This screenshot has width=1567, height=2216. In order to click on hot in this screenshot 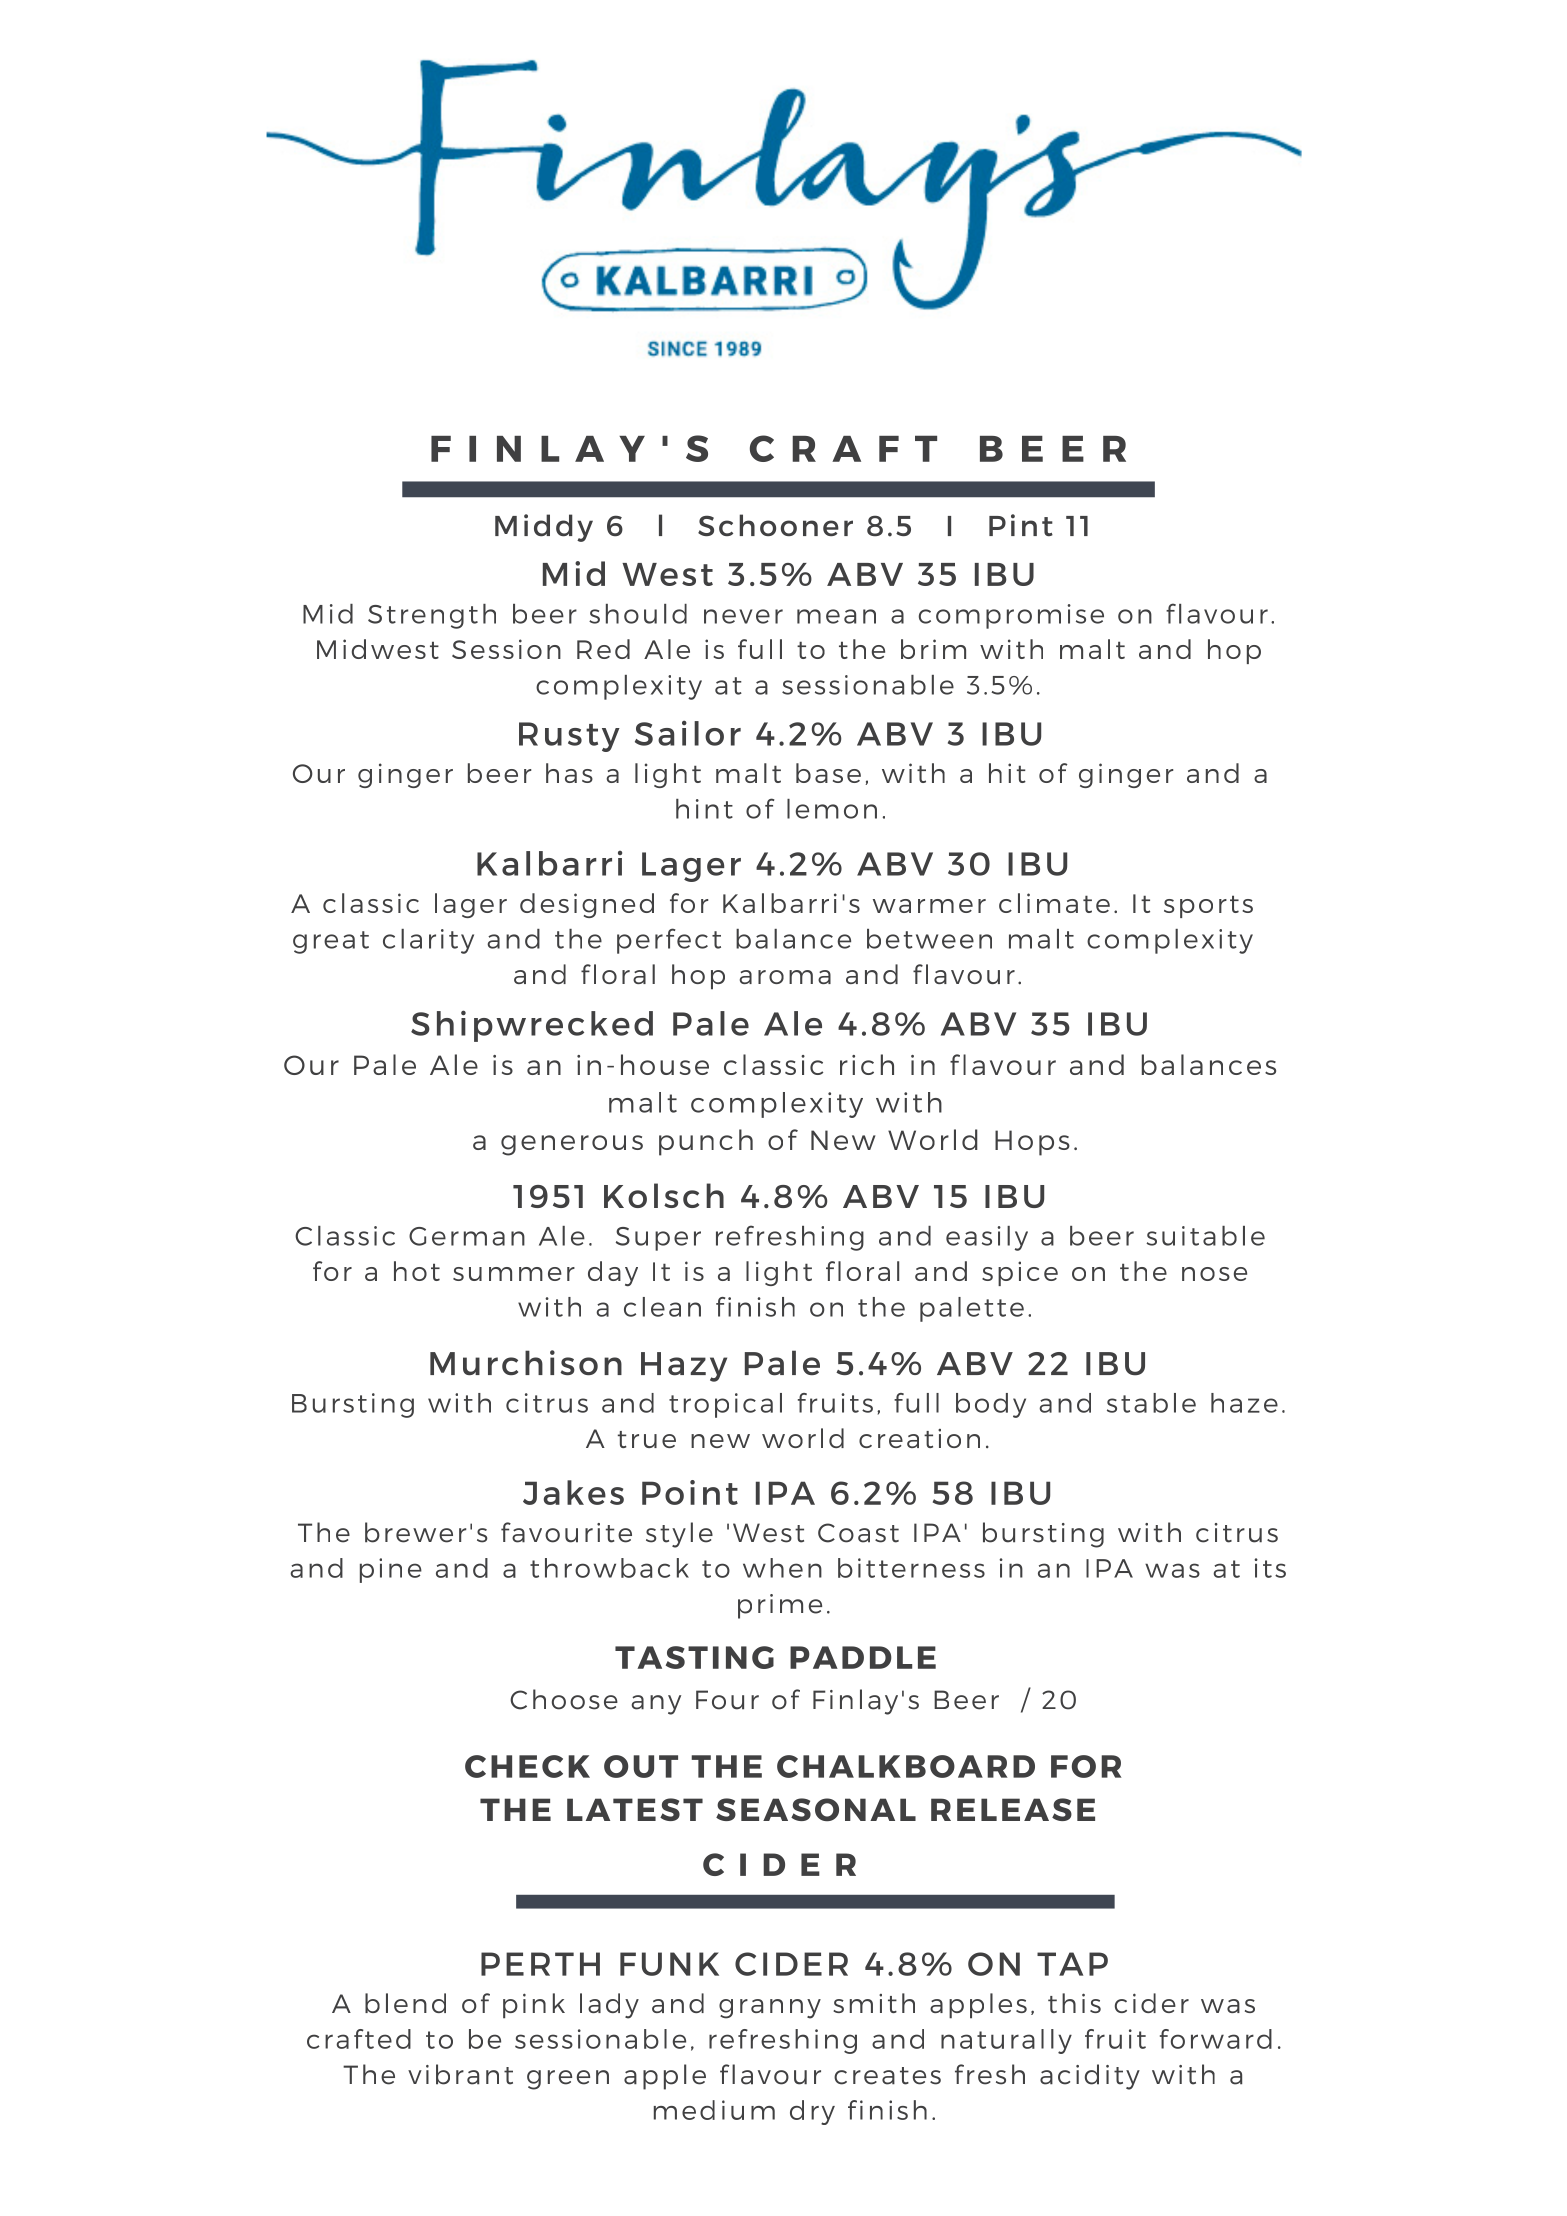, I will do `click(417, 1271)`.
